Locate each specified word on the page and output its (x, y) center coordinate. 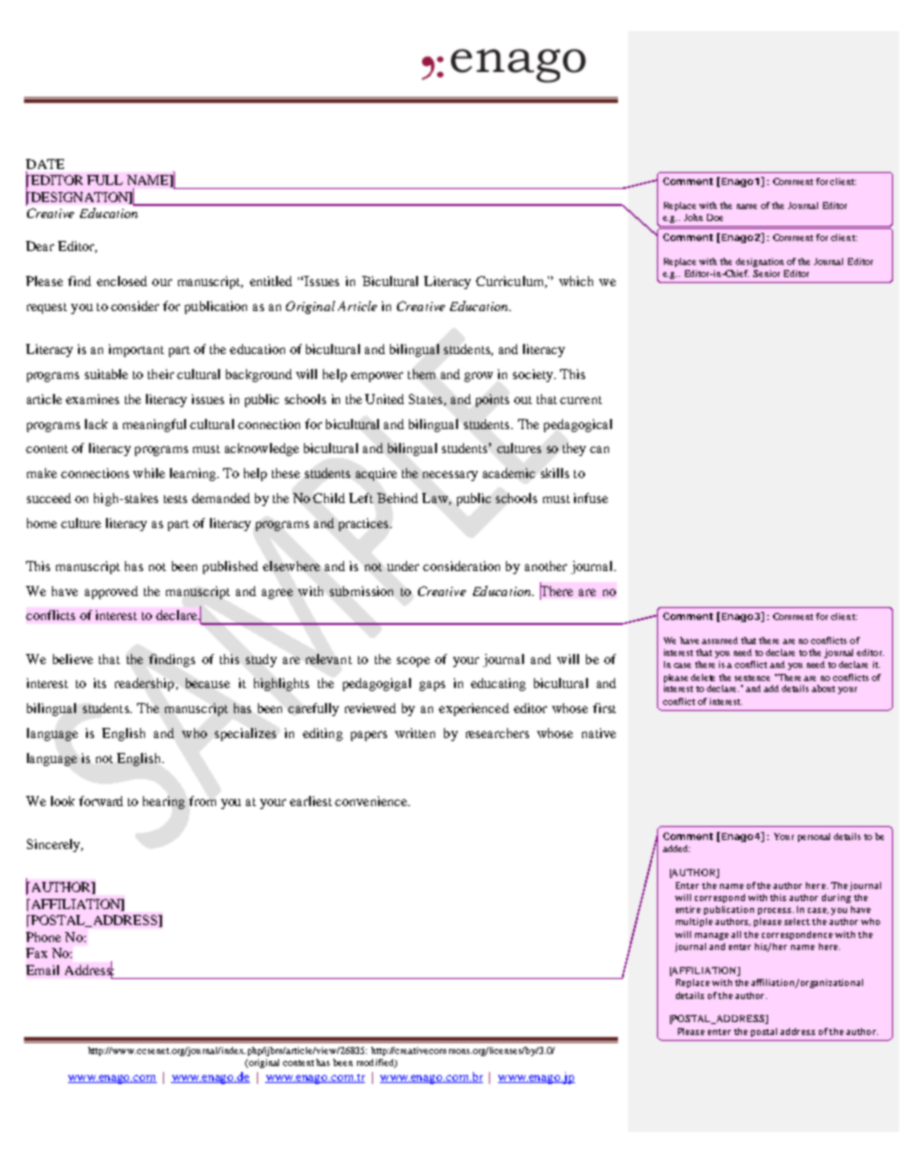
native (599, 733)
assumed (720, 640)
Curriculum (511, 282)
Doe (715, 217)
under (403, 566)
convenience (372, 801)
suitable (106, 374)
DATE (45, 164)
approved (111, 592)
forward (101, 801)
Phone (43, 937)
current (581, 400)
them (421, 374)
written (415, 733)
